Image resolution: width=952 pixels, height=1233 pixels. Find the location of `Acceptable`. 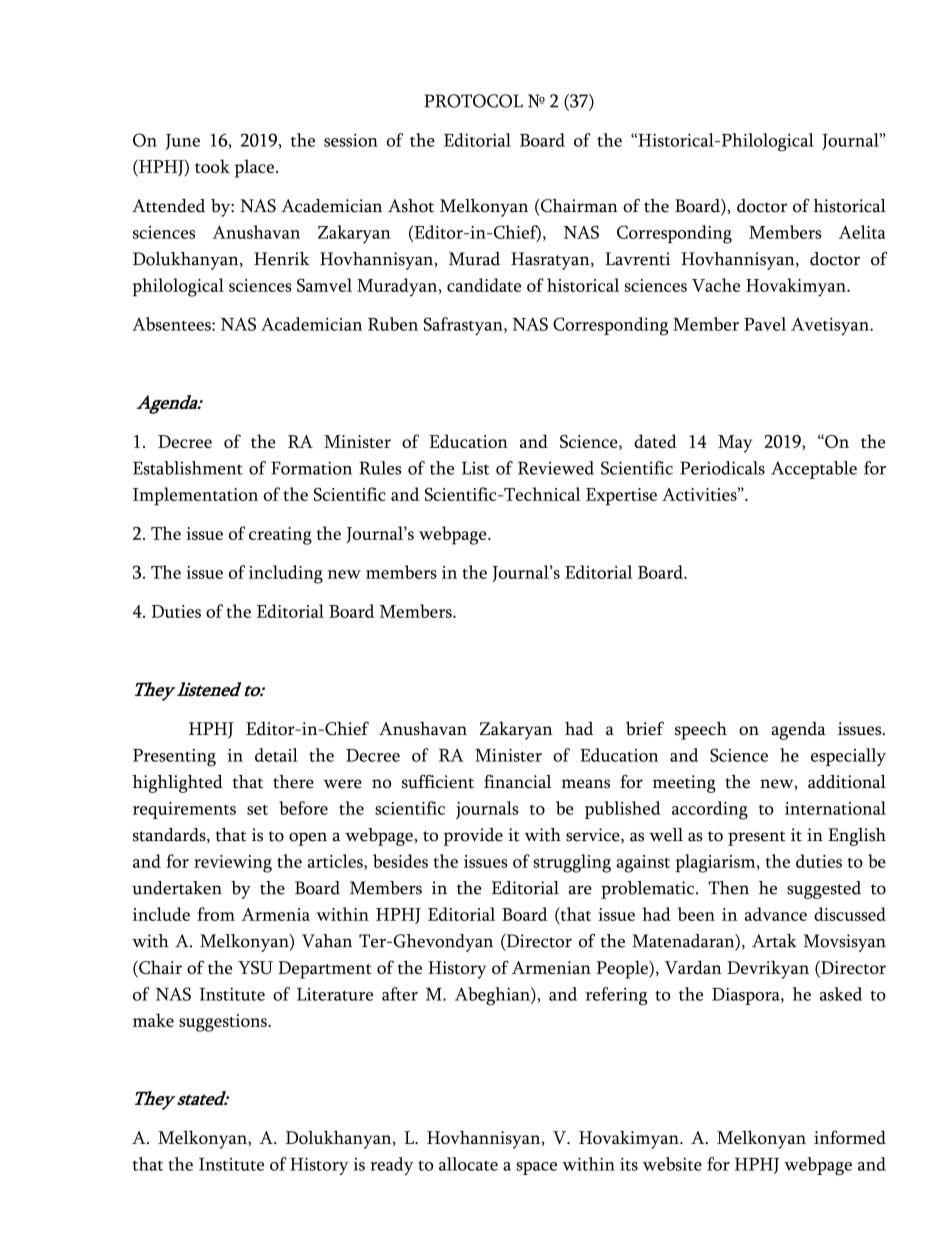

Acceptable is located at coordinates (814, 470).
